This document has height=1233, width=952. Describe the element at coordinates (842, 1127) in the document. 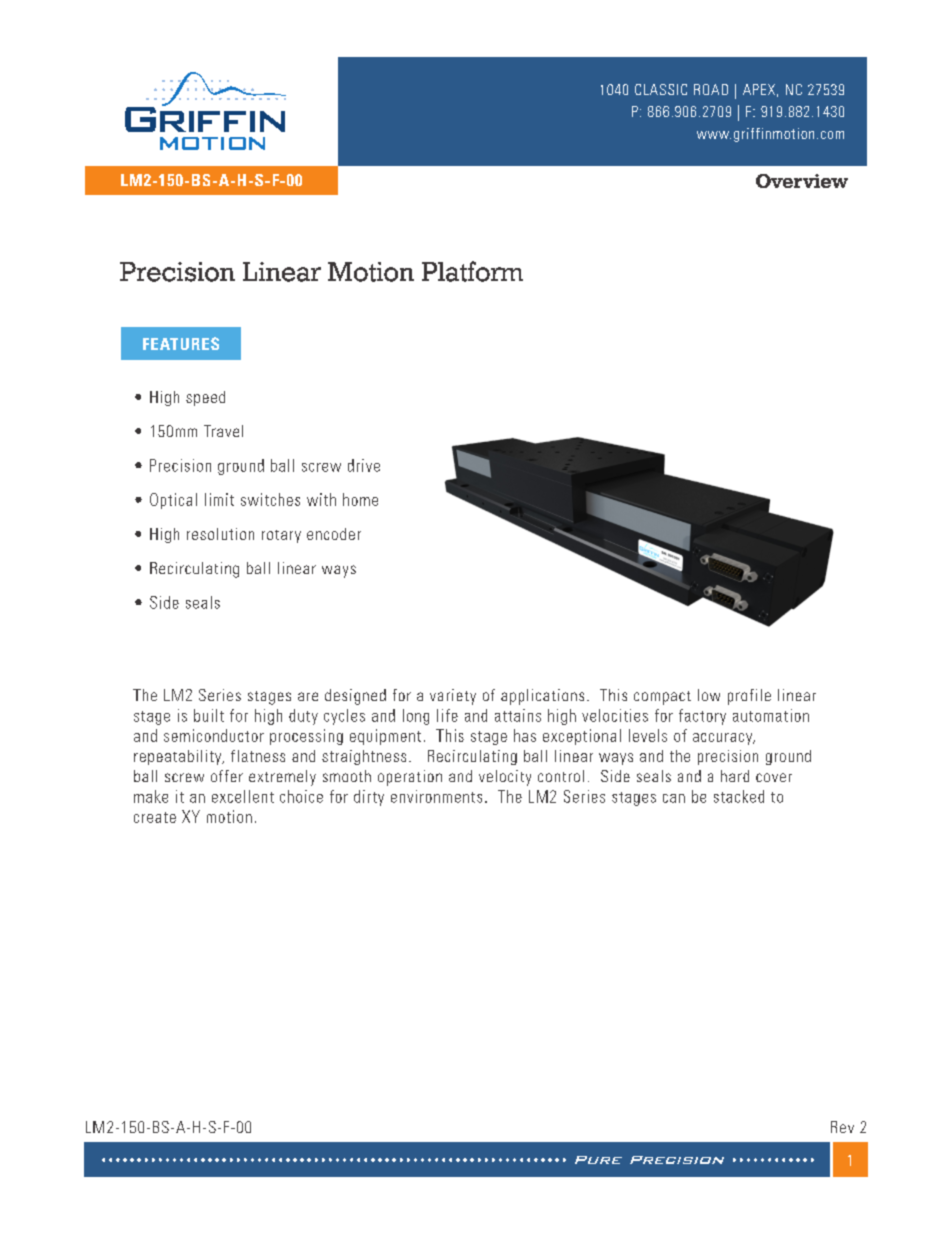

I see `Rev` at that location.
